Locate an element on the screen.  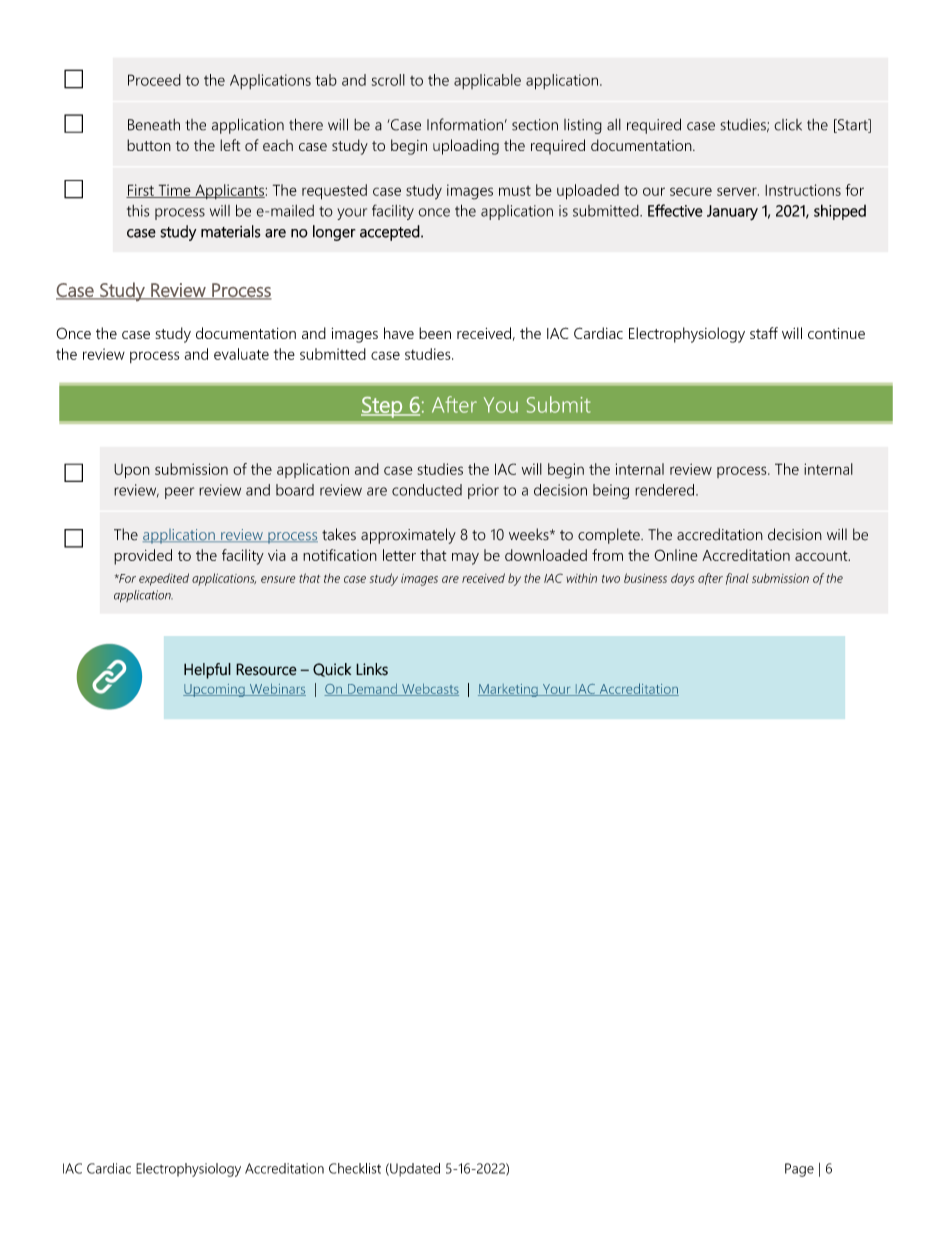
Checklist is located at coordinates (355, 1168).
